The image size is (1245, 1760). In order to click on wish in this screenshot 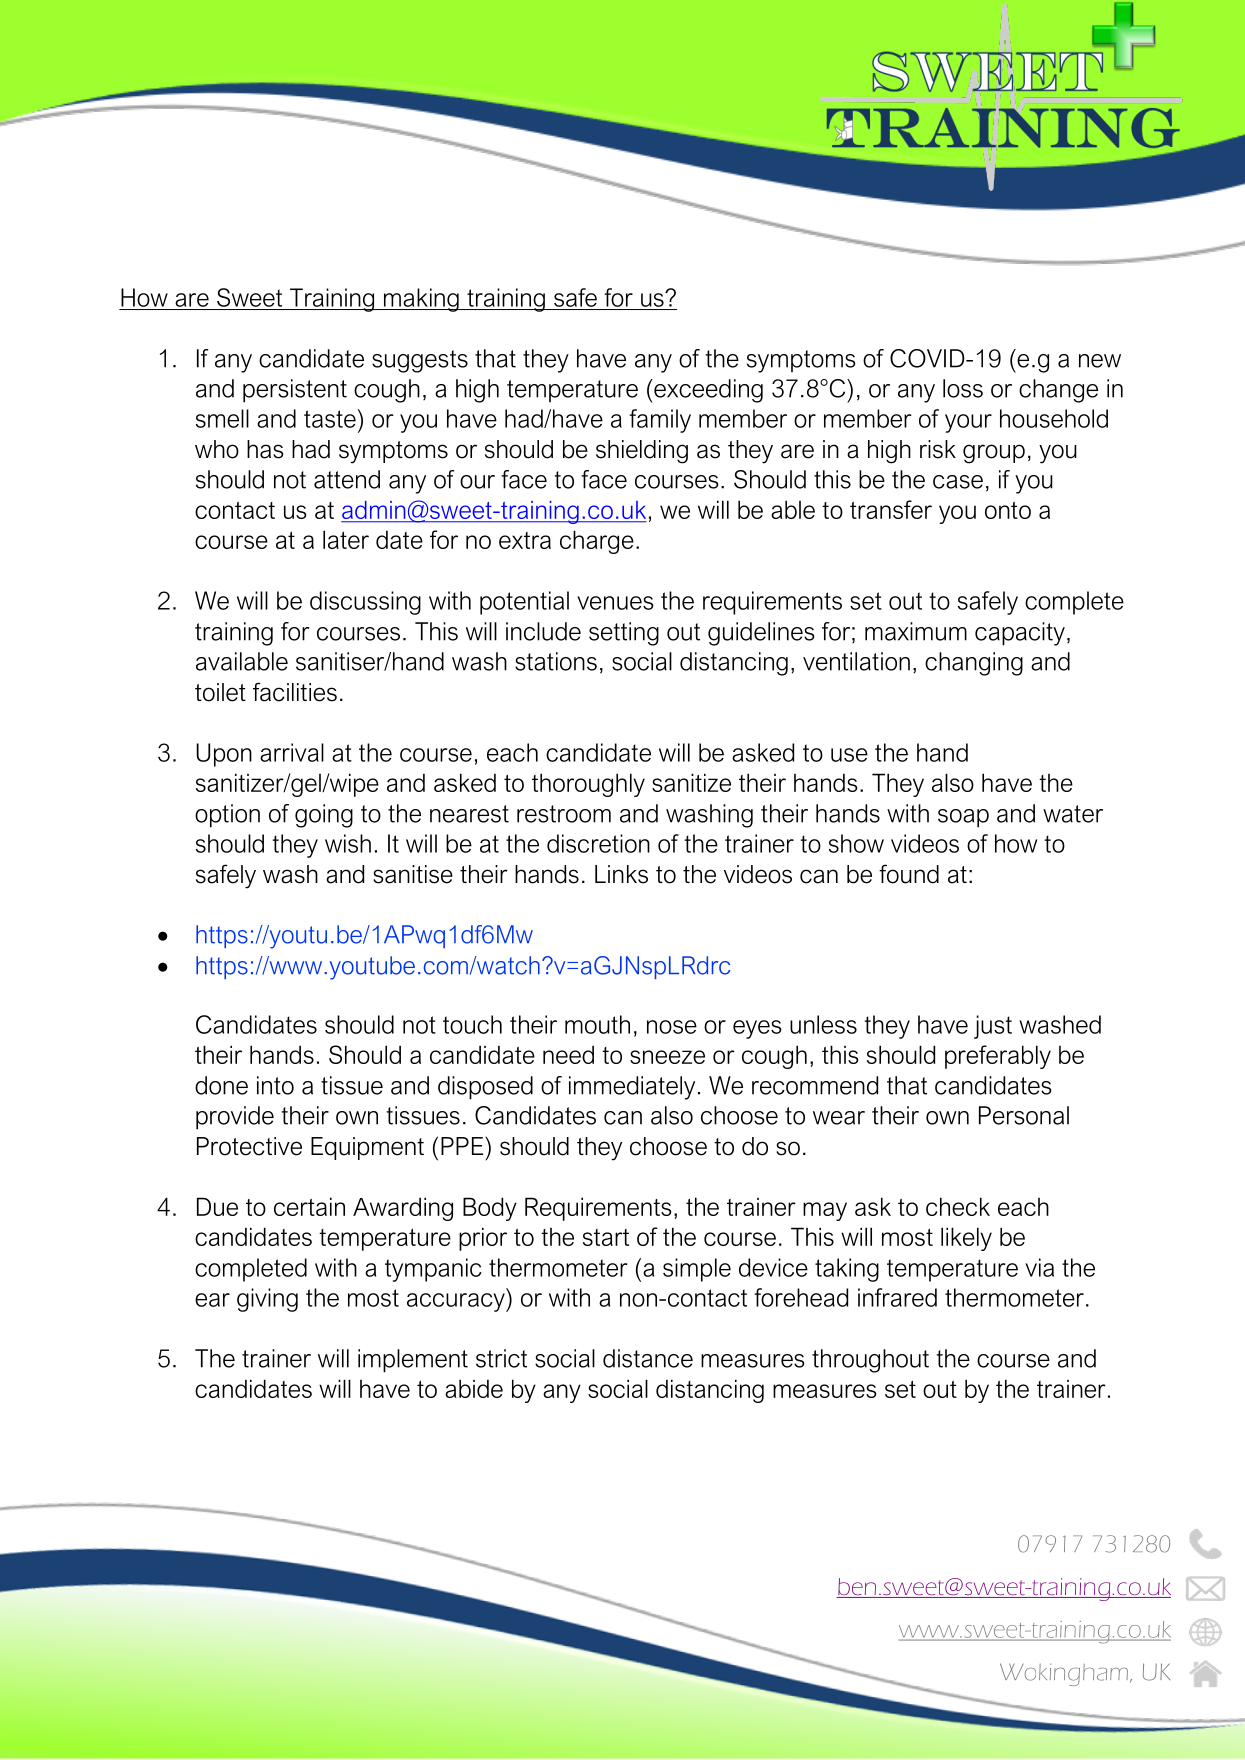, I will do `click(348, 843)`.
